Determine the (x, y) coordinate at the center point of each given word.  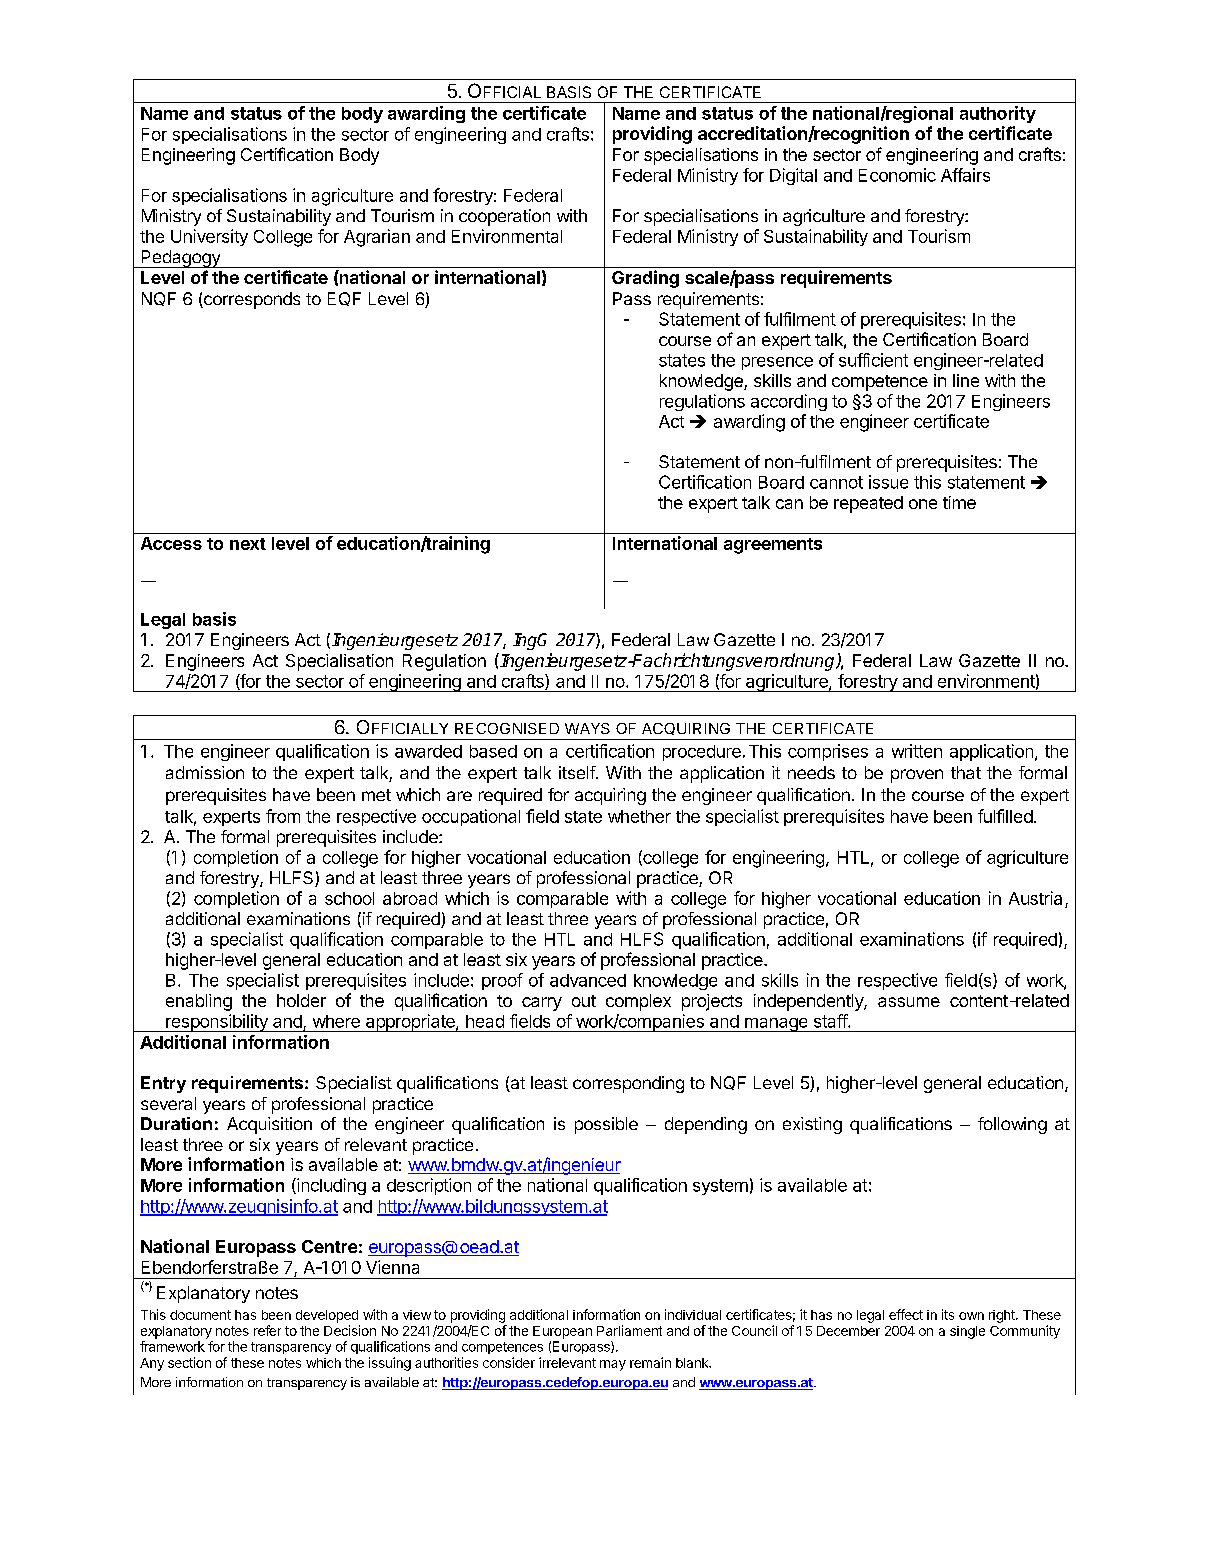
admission (205, 772)
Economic (897, 175)
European (562, 1332)
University (209, 237)
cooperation (504, 217)
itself (578, 772)
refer (267, 1330)
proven (917, 776)
